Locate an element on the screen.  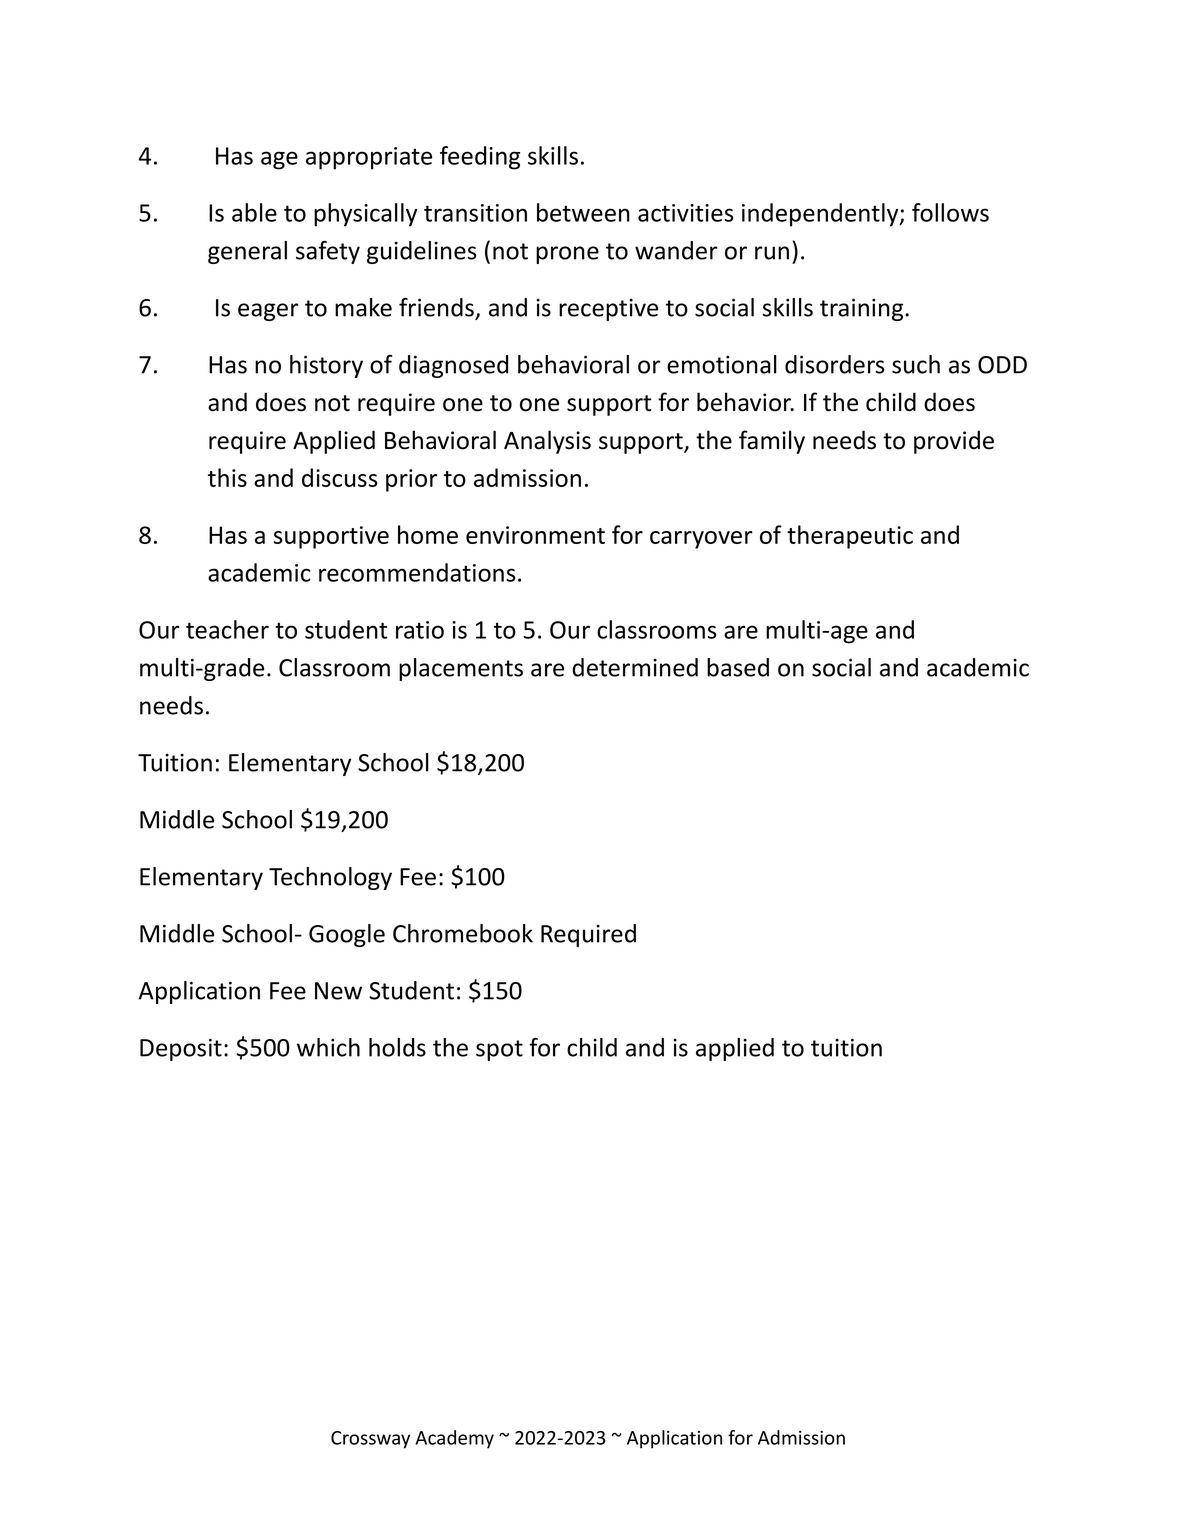
teacher is located at coordinates (227, 629).
